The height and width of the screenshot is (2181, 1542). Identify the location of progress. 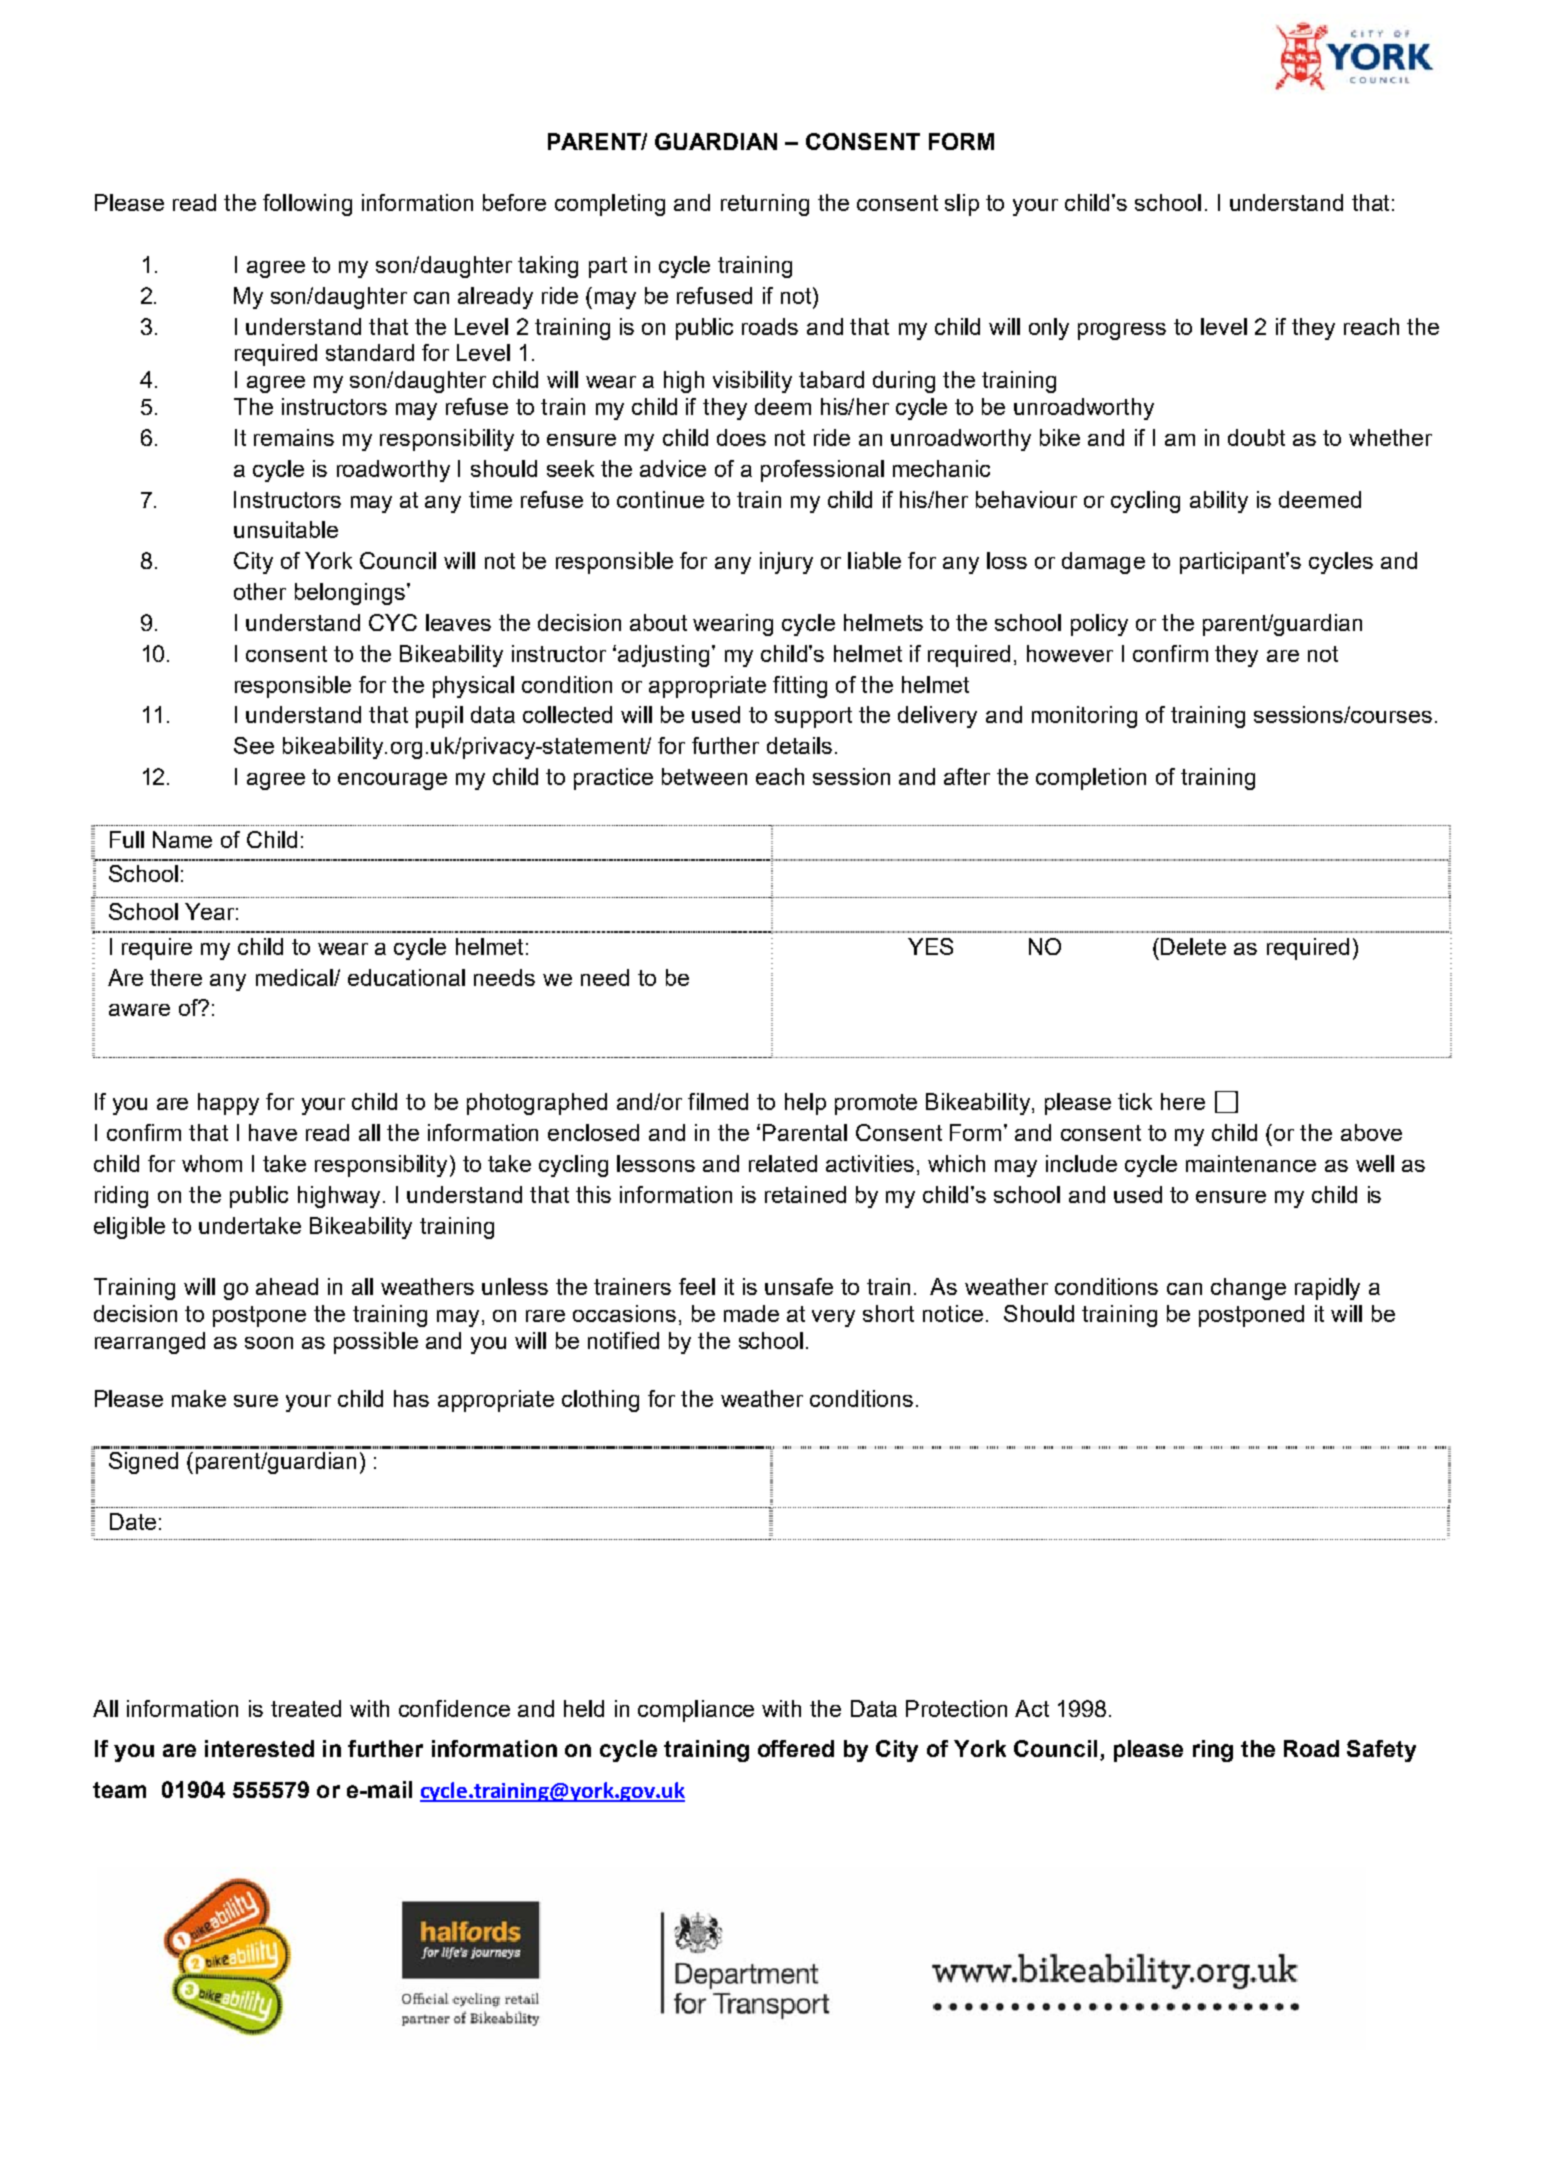
(1122, 331).
